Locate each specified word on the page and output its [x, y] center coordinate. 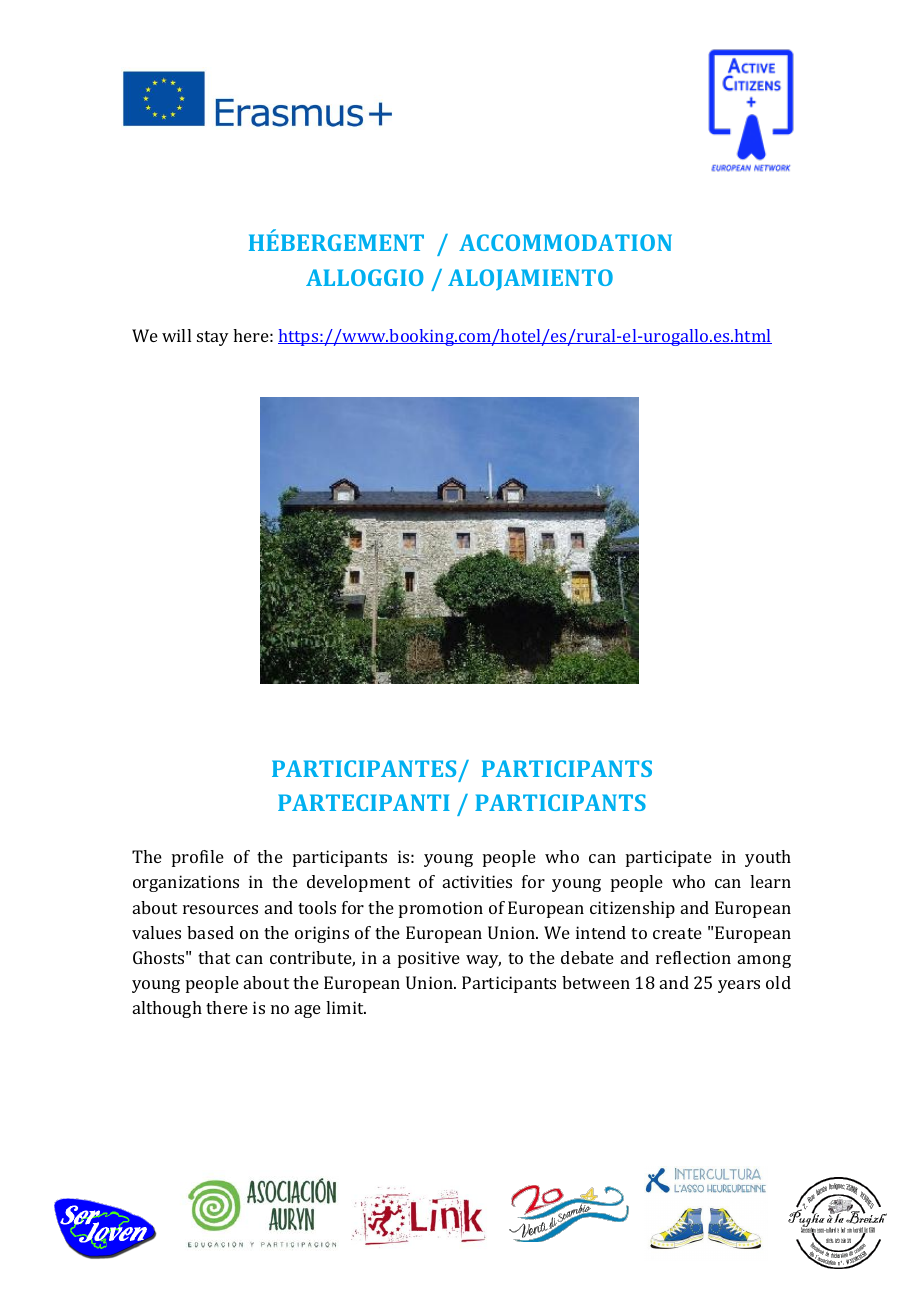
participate [669, 858]
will [176, 335]
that [214, 957]
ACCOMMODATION [565, 242]
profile [198, 858]
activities [477, 881]
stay [213, 338]
